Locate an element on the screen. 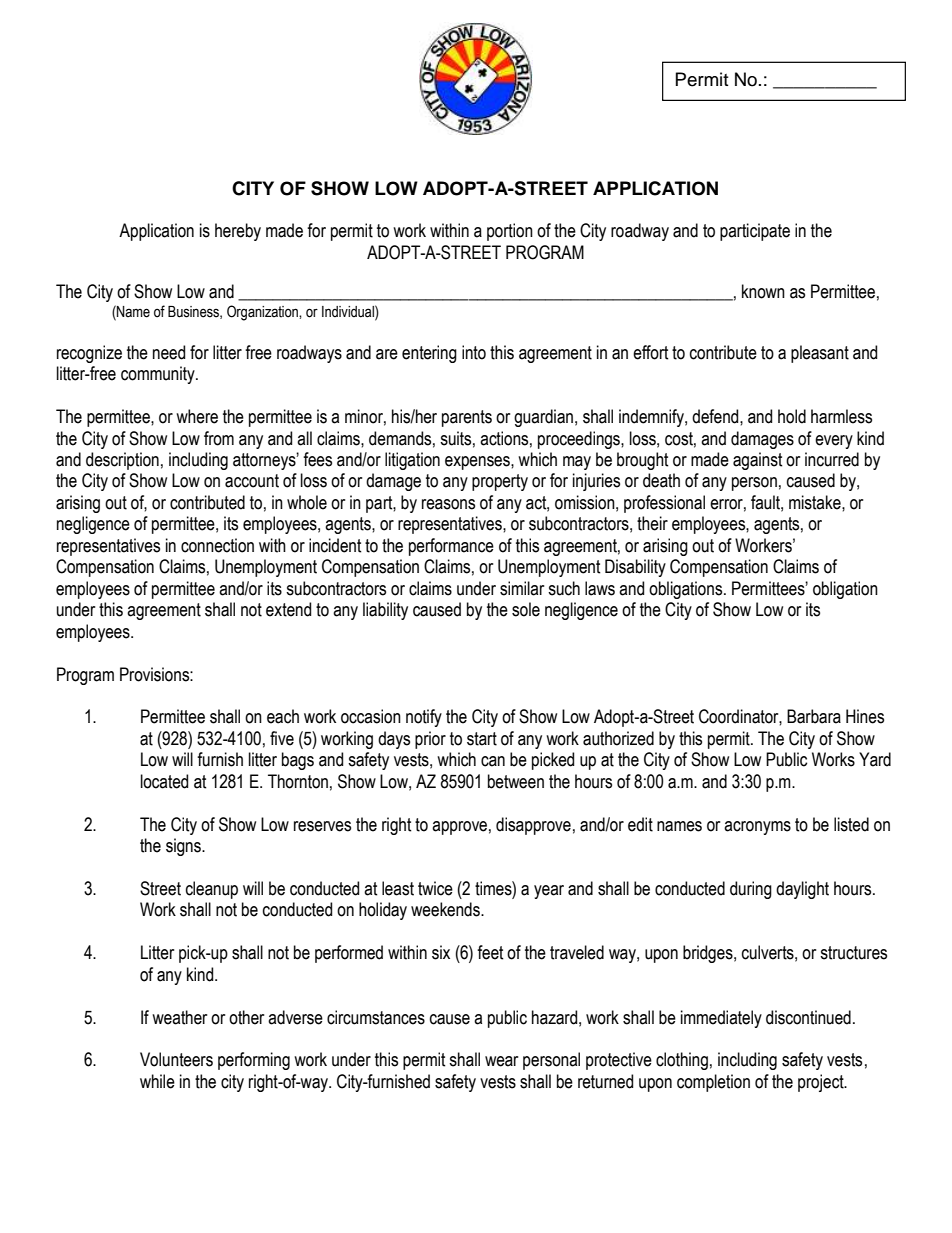 The width and height of the screenshot is (952, 1233). known is located at coordinates (763, 291).
